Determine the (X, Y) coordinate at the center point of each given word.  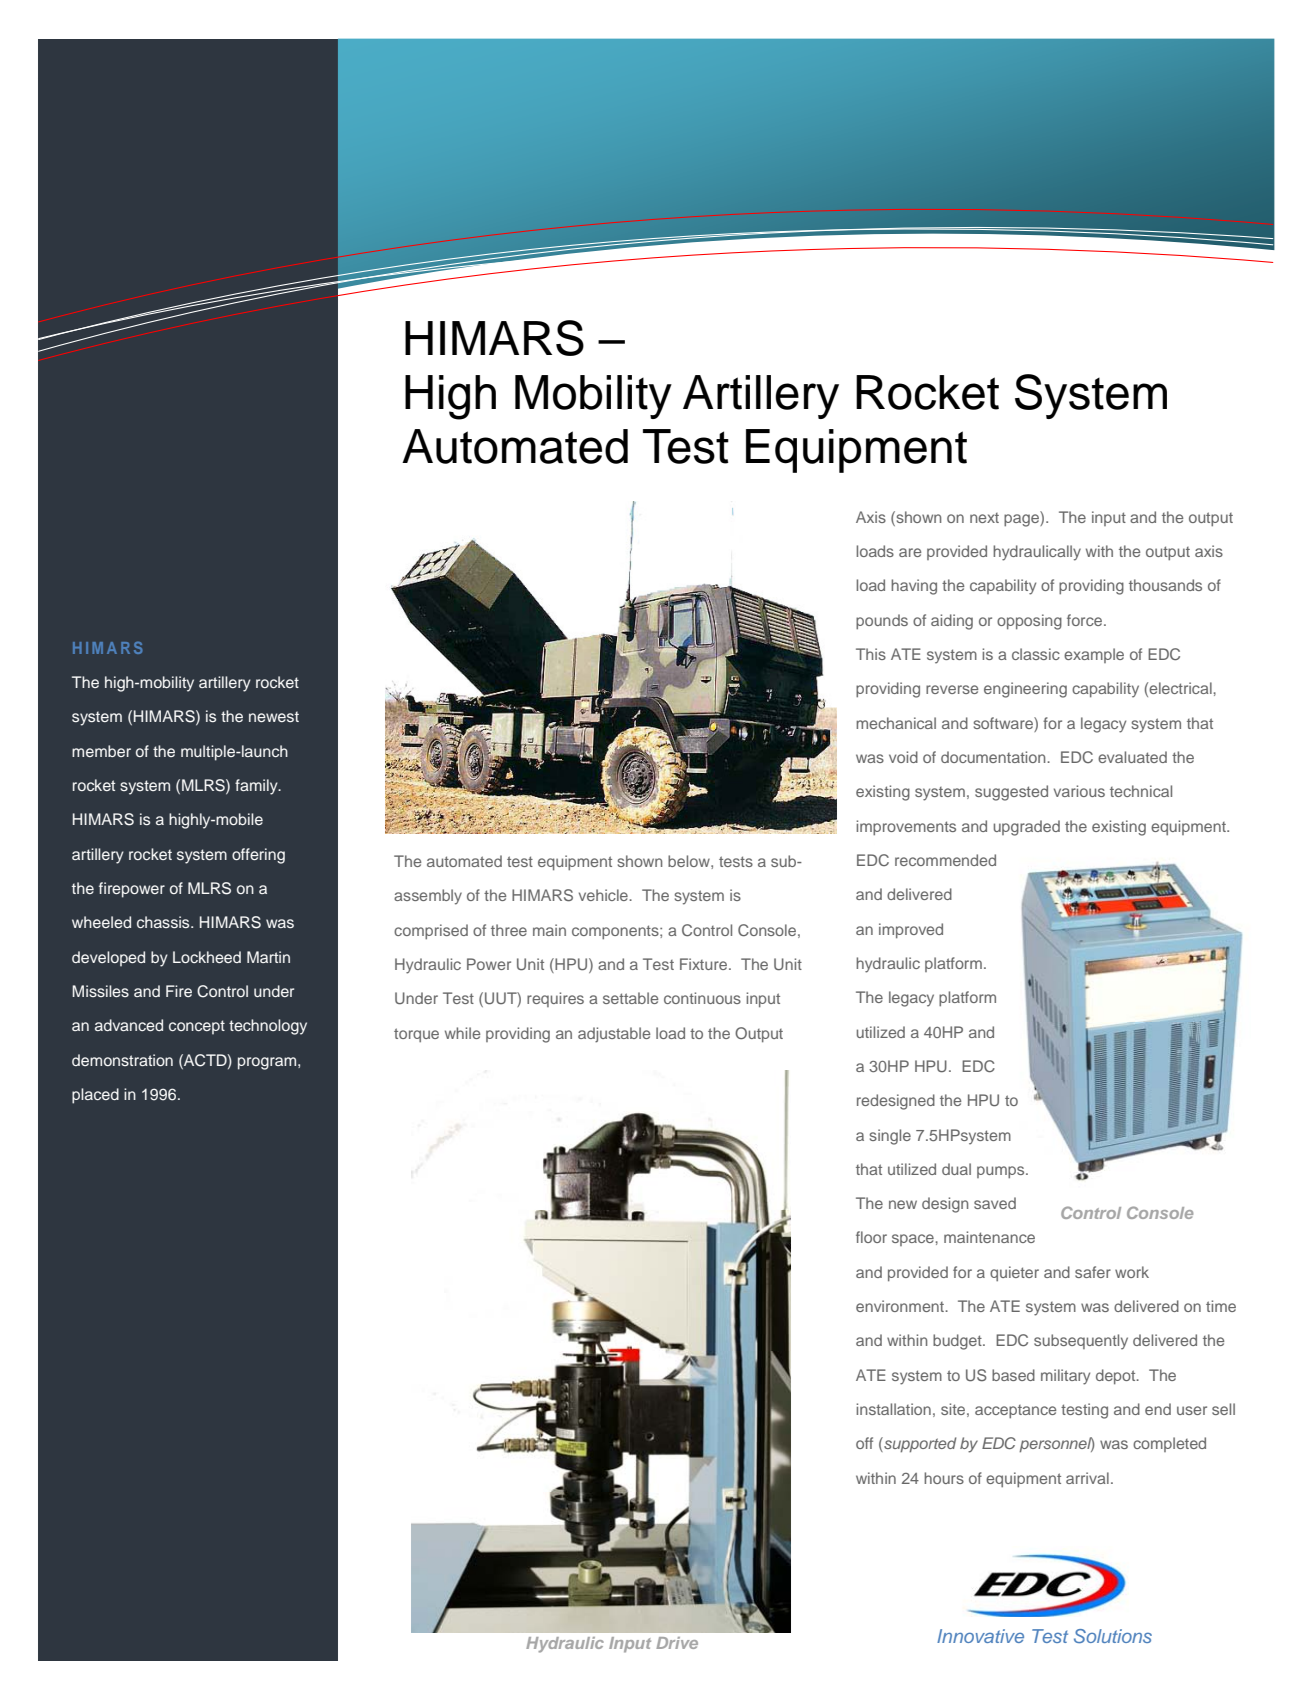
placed (95, 1096)
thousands (1165, 585)
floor (871, 1237)
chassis (164, 922)
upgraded (1027, 828)
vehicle (604, 895)
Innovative (980, 1636)
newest (274, 716)
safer (1093, 1272)
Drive (677, 1643)
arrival (1087, 1478)
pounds (882, 622)
